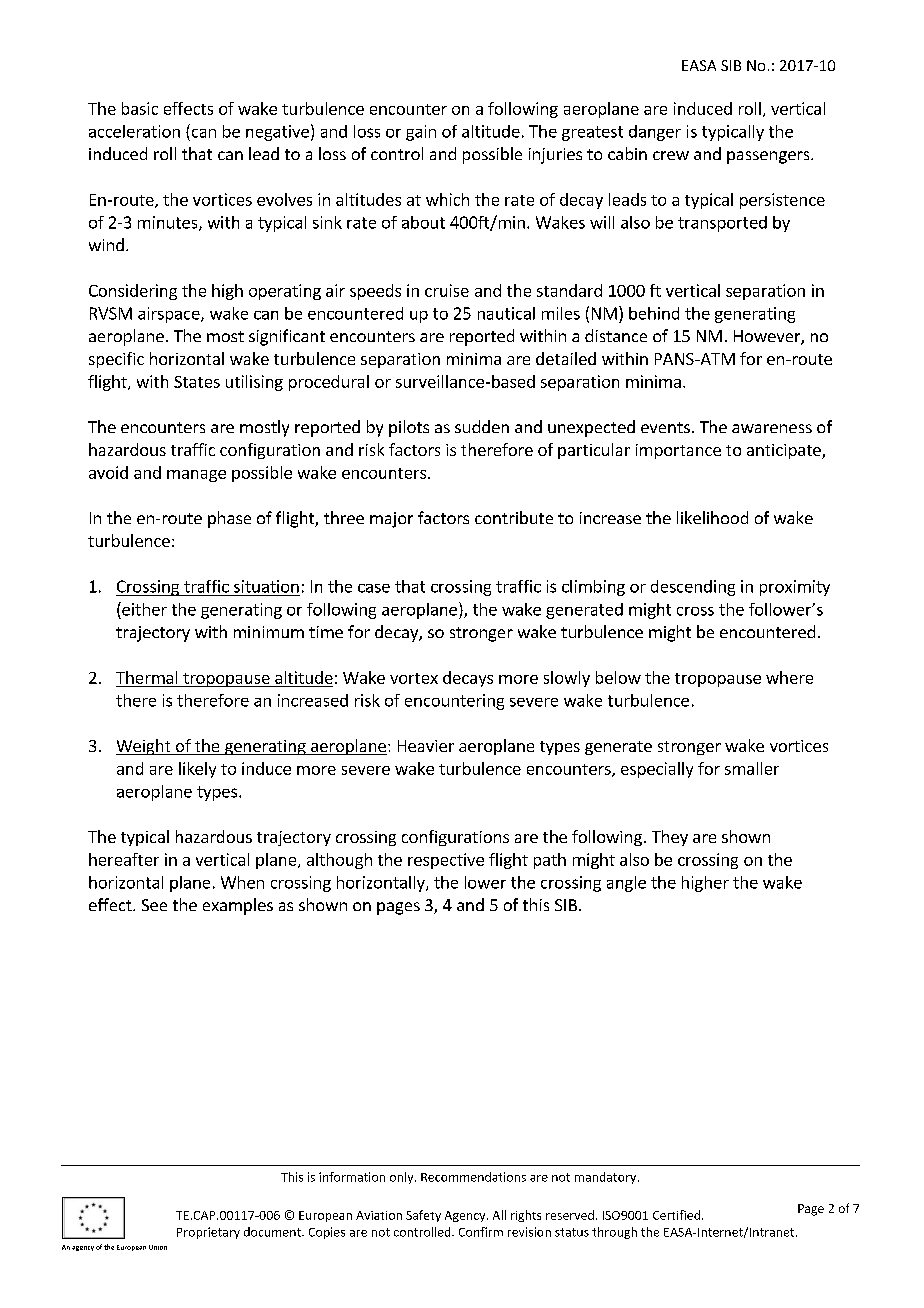 This screenshot has width=924, height=1308. I want to click on respective, so click(446, 861).
